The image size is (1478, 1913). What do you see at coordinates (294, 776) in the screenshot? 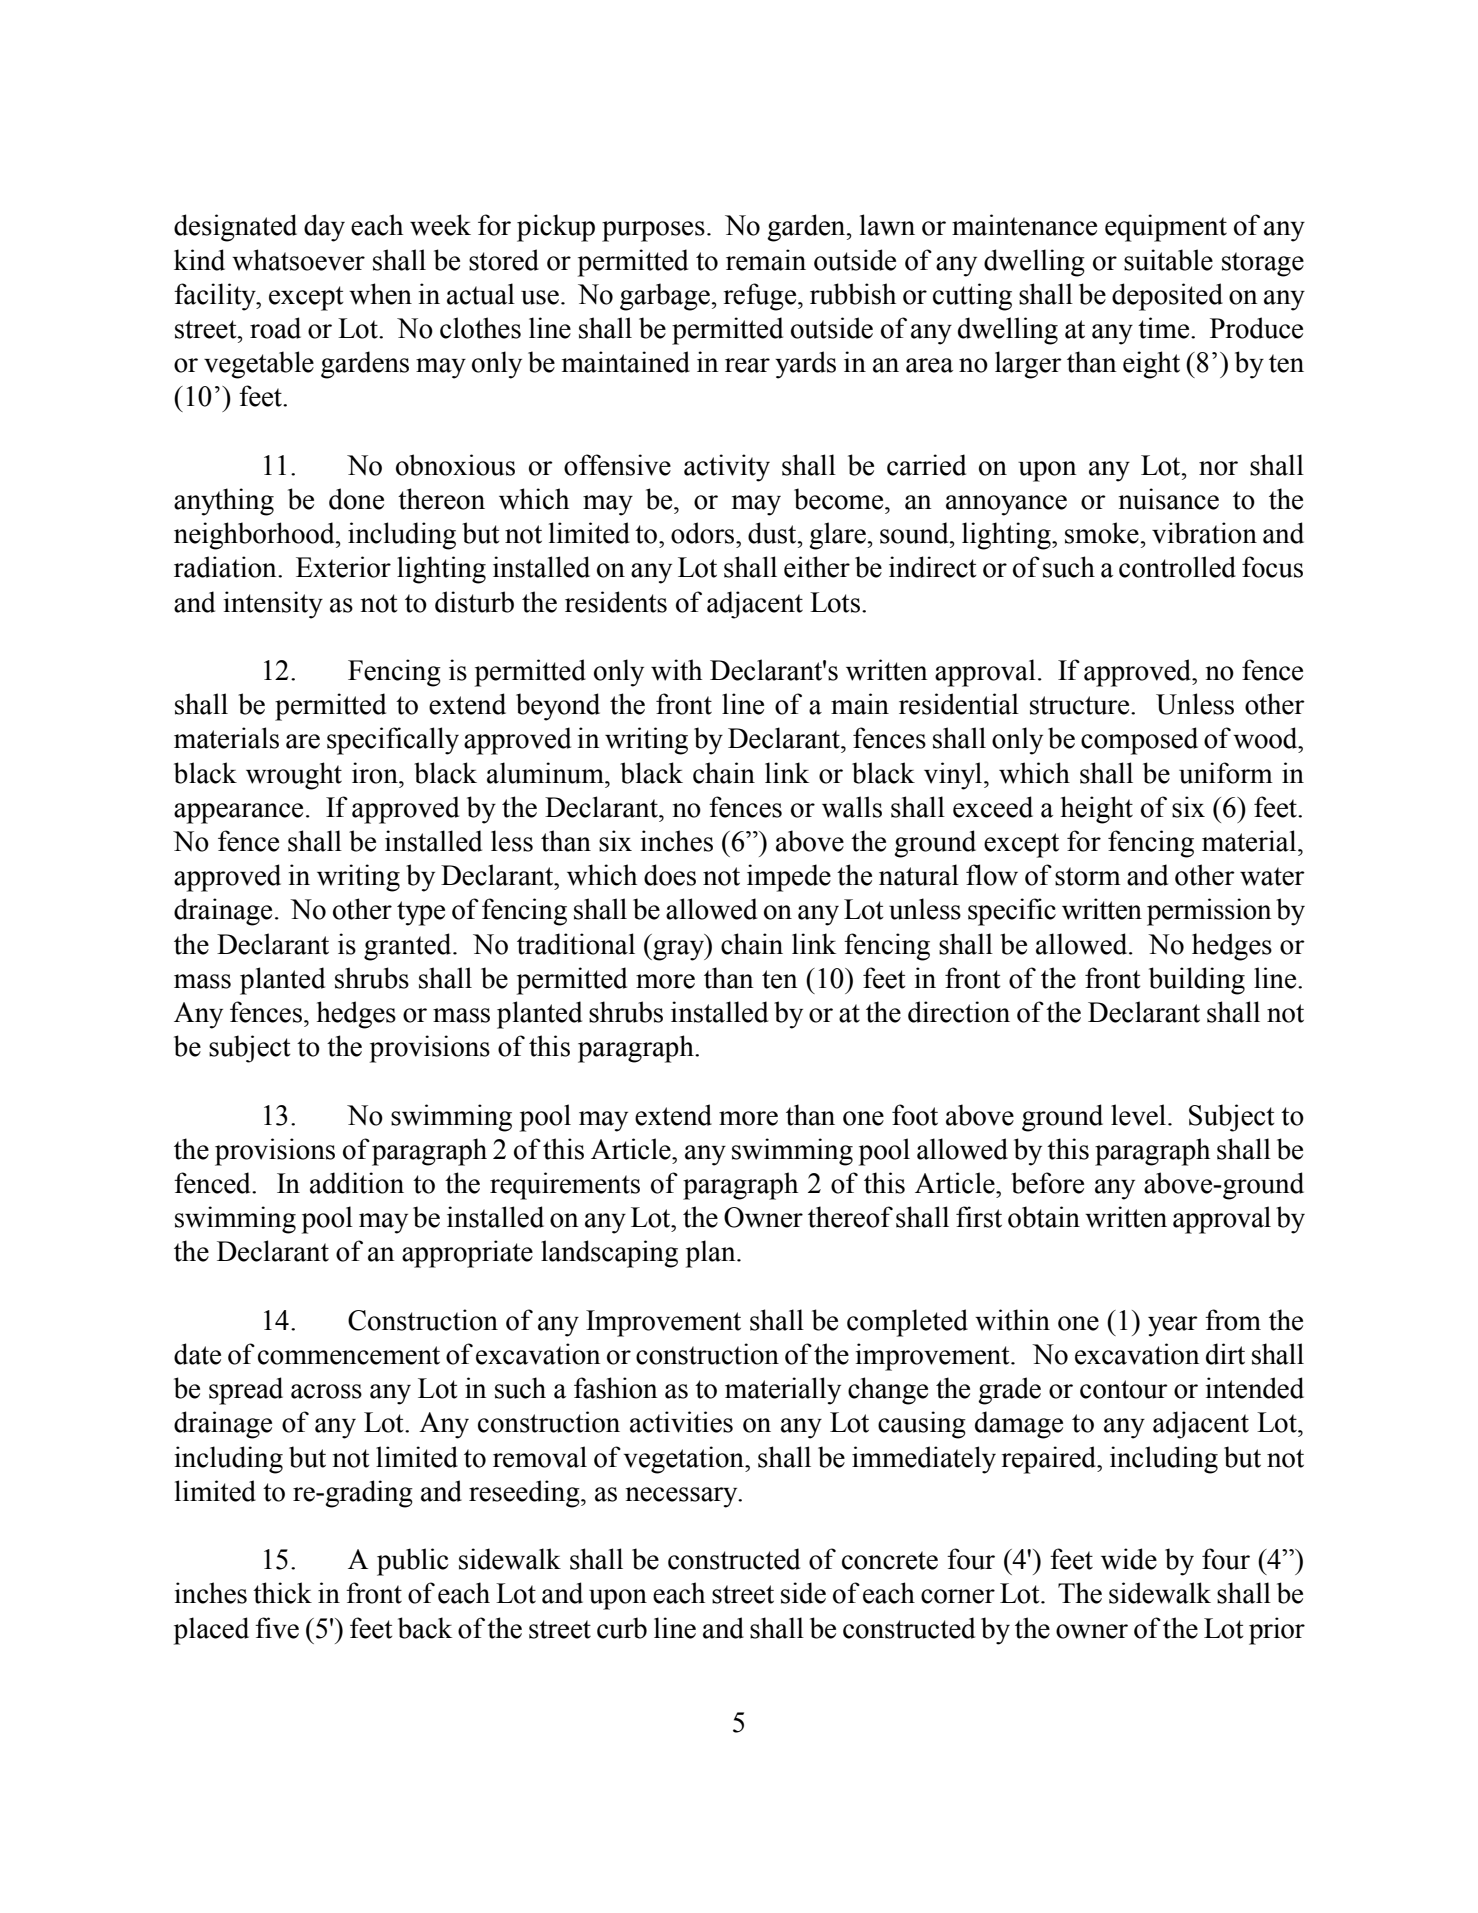
I see `wrought` at bounding box center [294, 776].
